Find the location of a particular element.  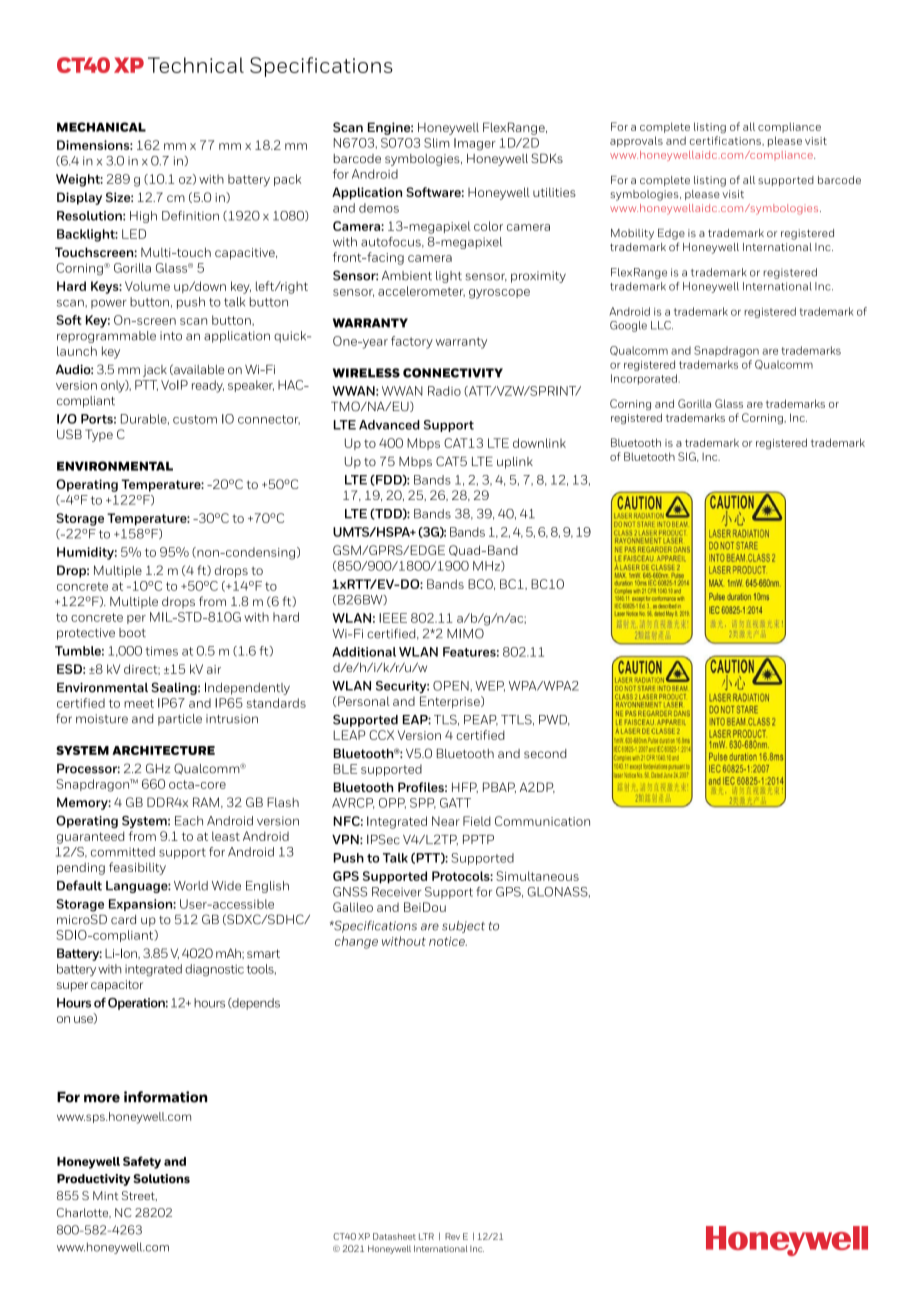

Incorporated is located at coordinates (644, 379).
